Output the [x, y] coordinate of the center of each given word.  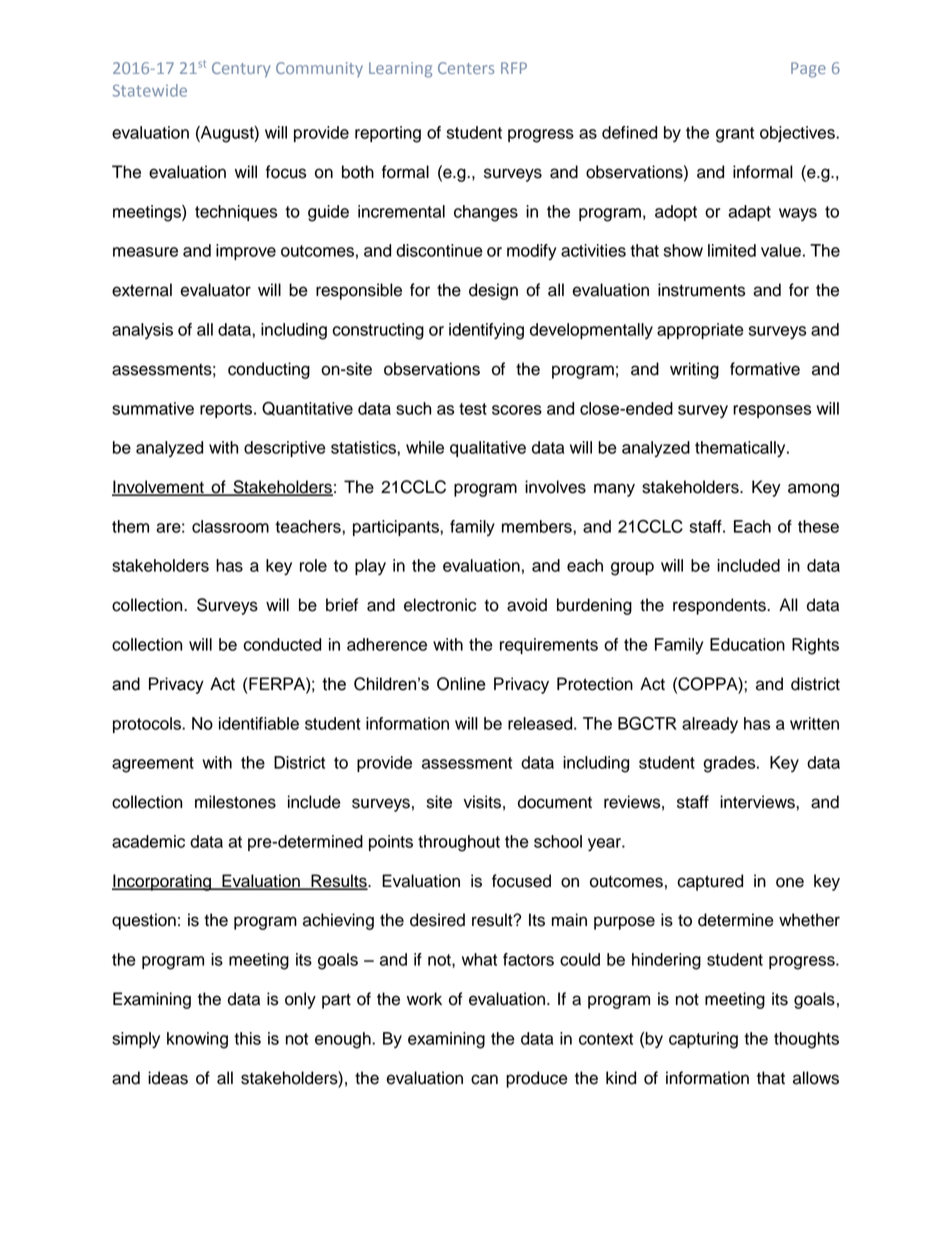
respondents [720, 606]
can [484, 1079]
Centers [466, 68]
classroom [230, 526]
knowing [197, 1040]
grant [735, 135]
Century [241, 70]
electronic [440, 605]
